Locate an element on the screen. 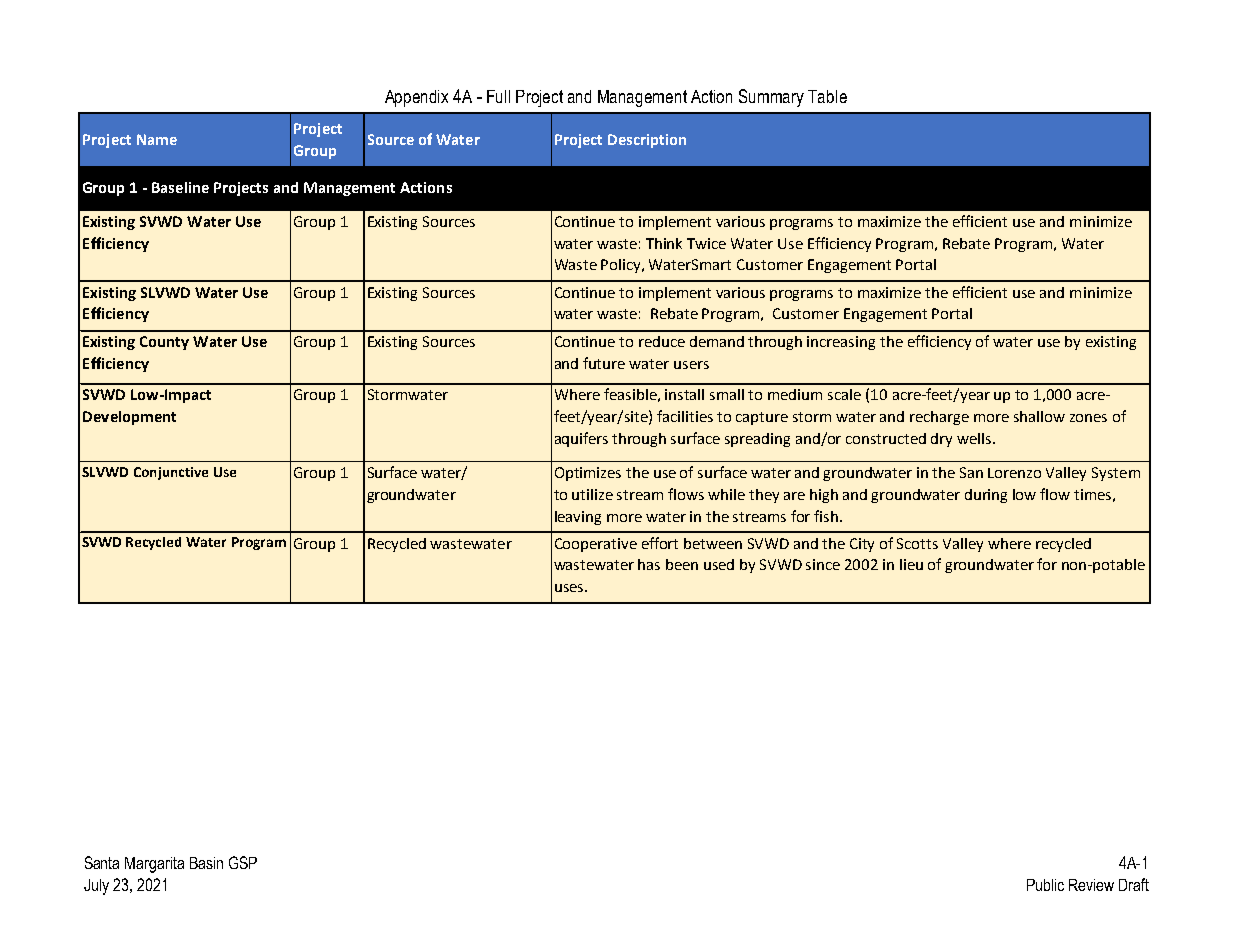 The image size is (1233, 952). Description is located at coordinates (647, 141).
